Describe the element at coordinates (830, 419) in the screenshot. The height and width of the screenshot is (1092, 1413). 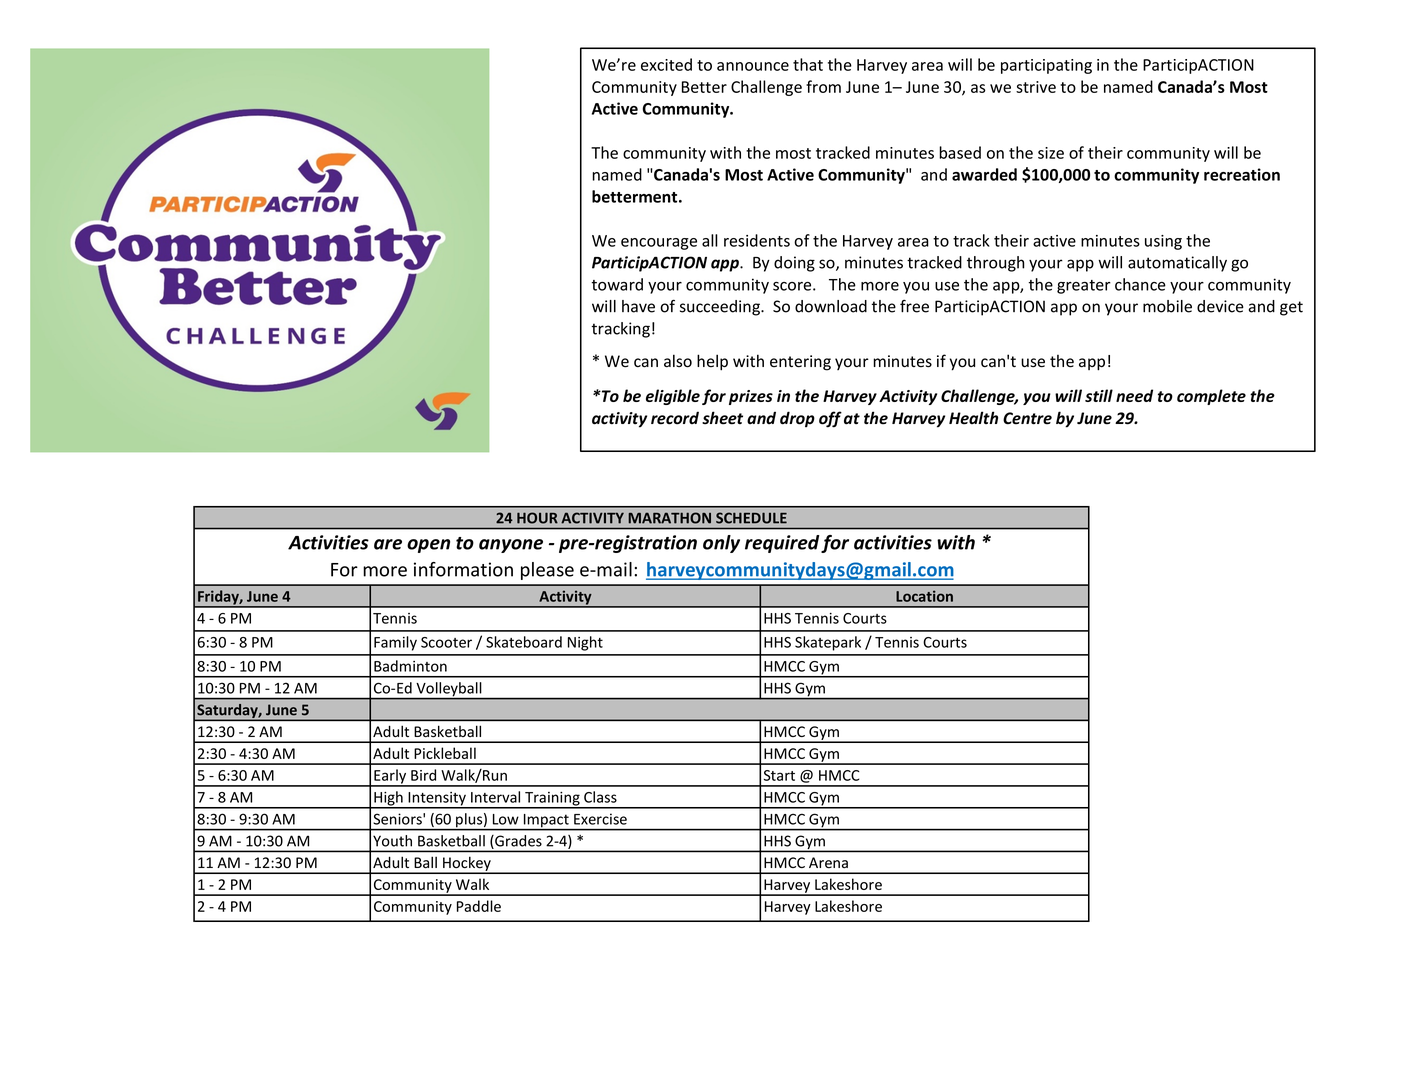
I see `off` at that location.
